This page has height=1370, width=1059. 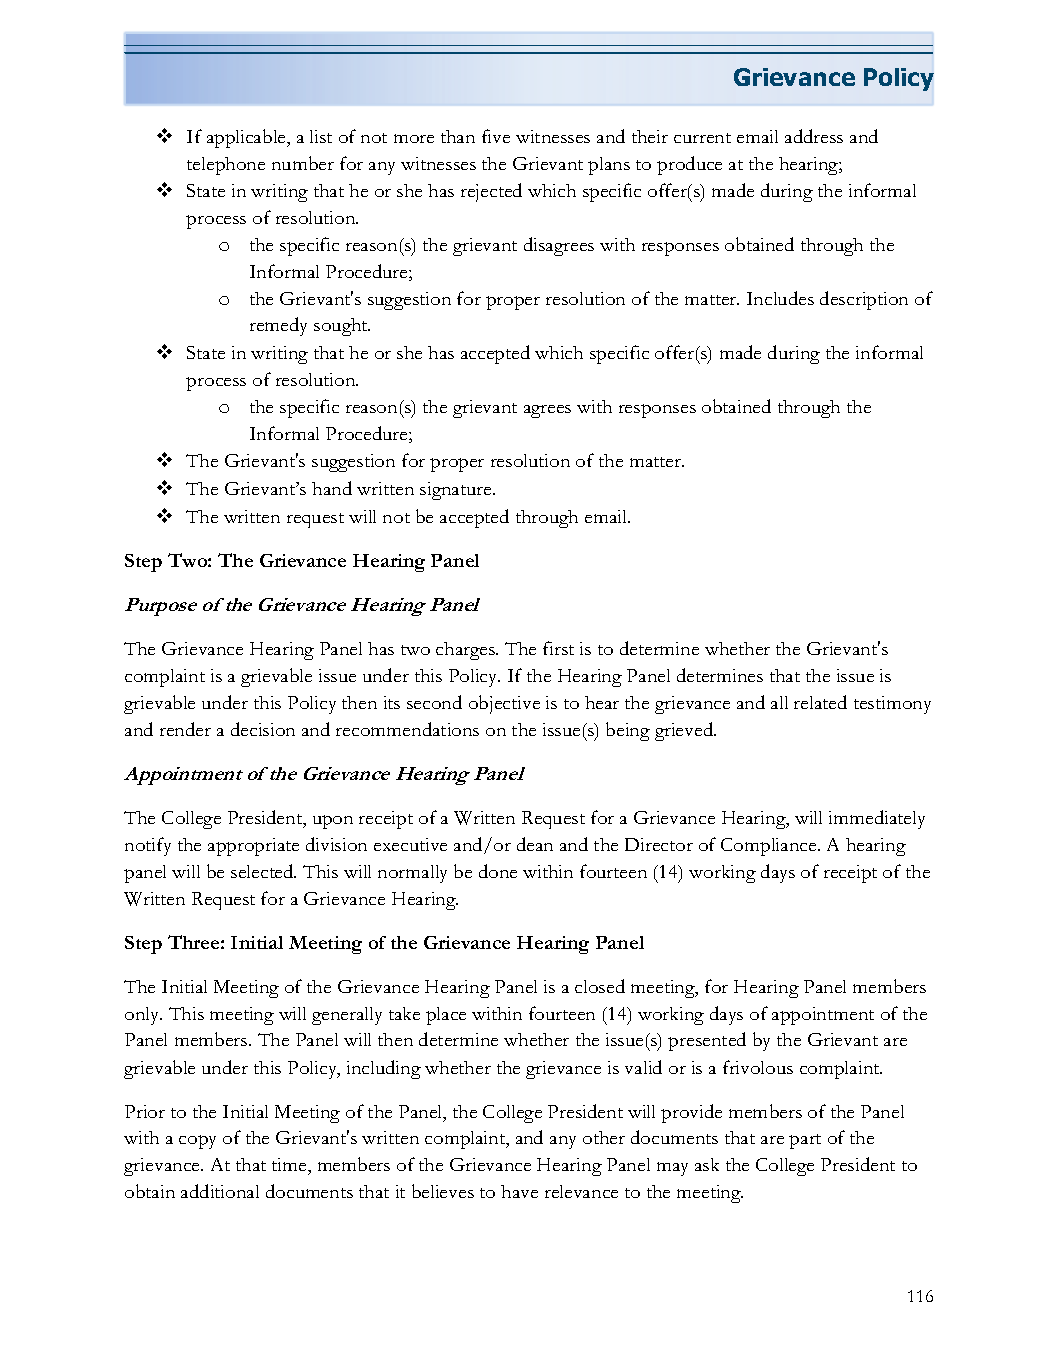 I want to click on copy, so click(x=197, y=1142).
